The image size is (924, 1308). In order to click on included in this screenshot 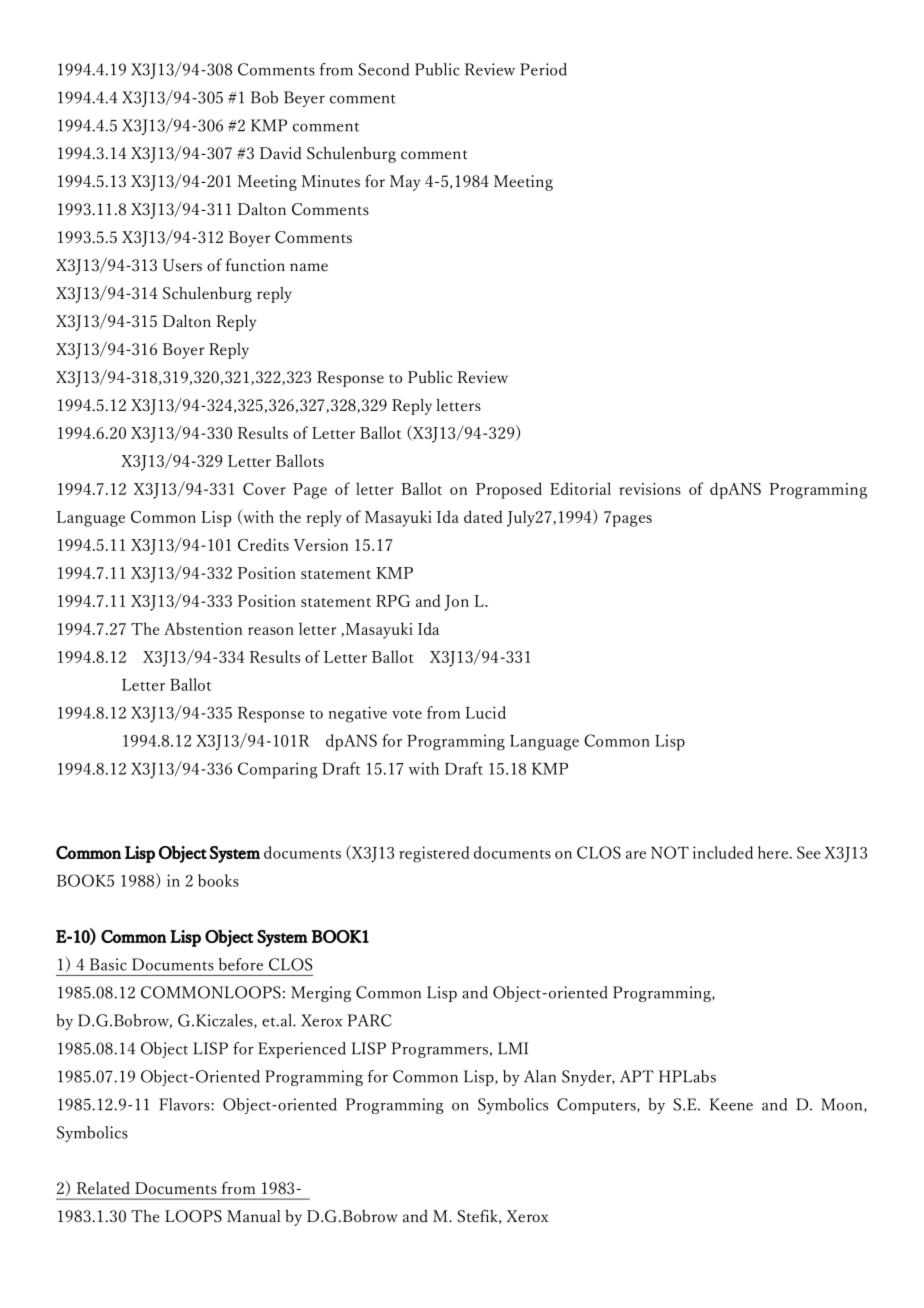, I will do `click(723, 852)`.
